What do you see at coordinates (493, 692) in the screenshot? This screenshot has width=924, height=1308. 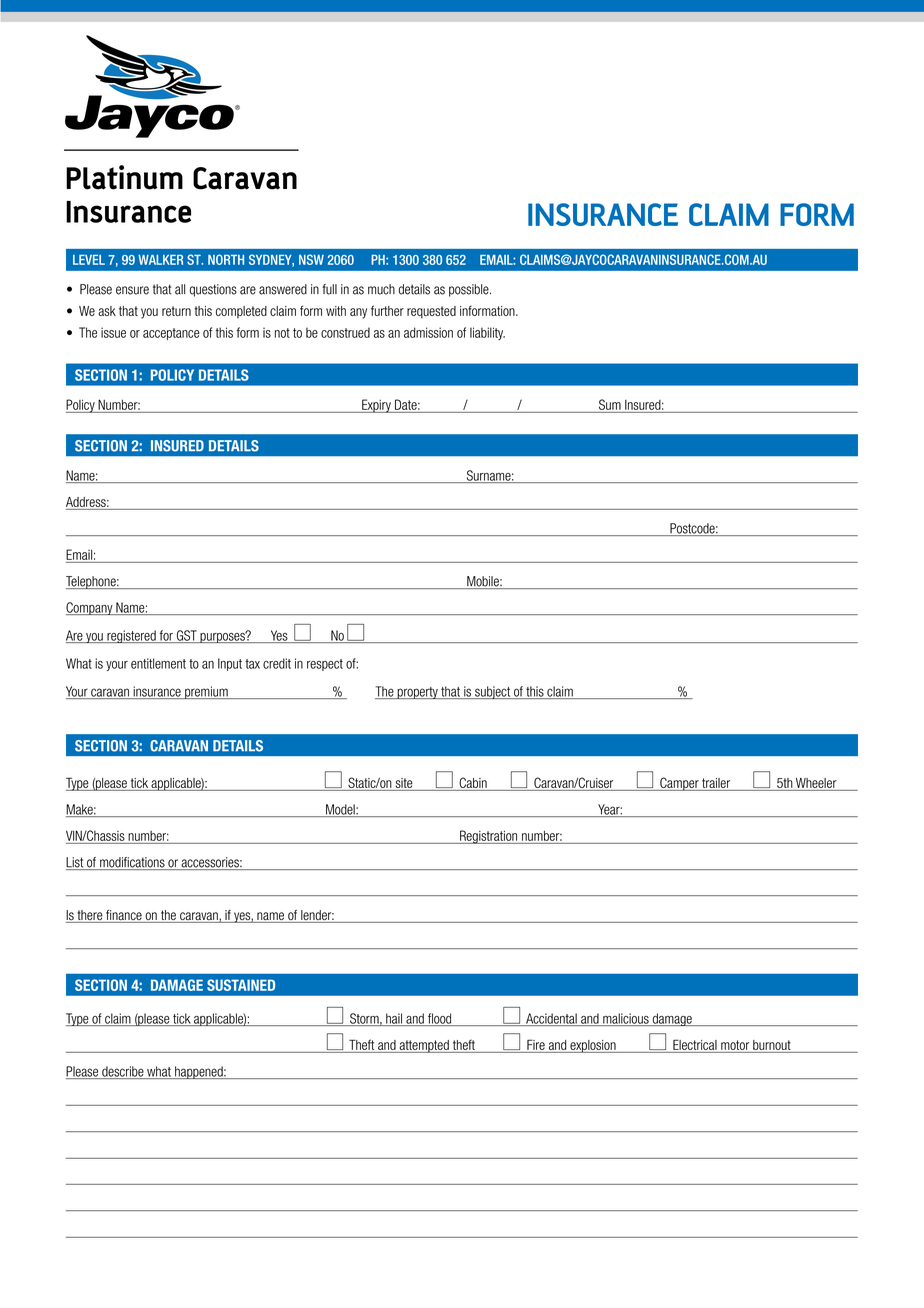 I see `subject` at bounding box center [493, 692].
